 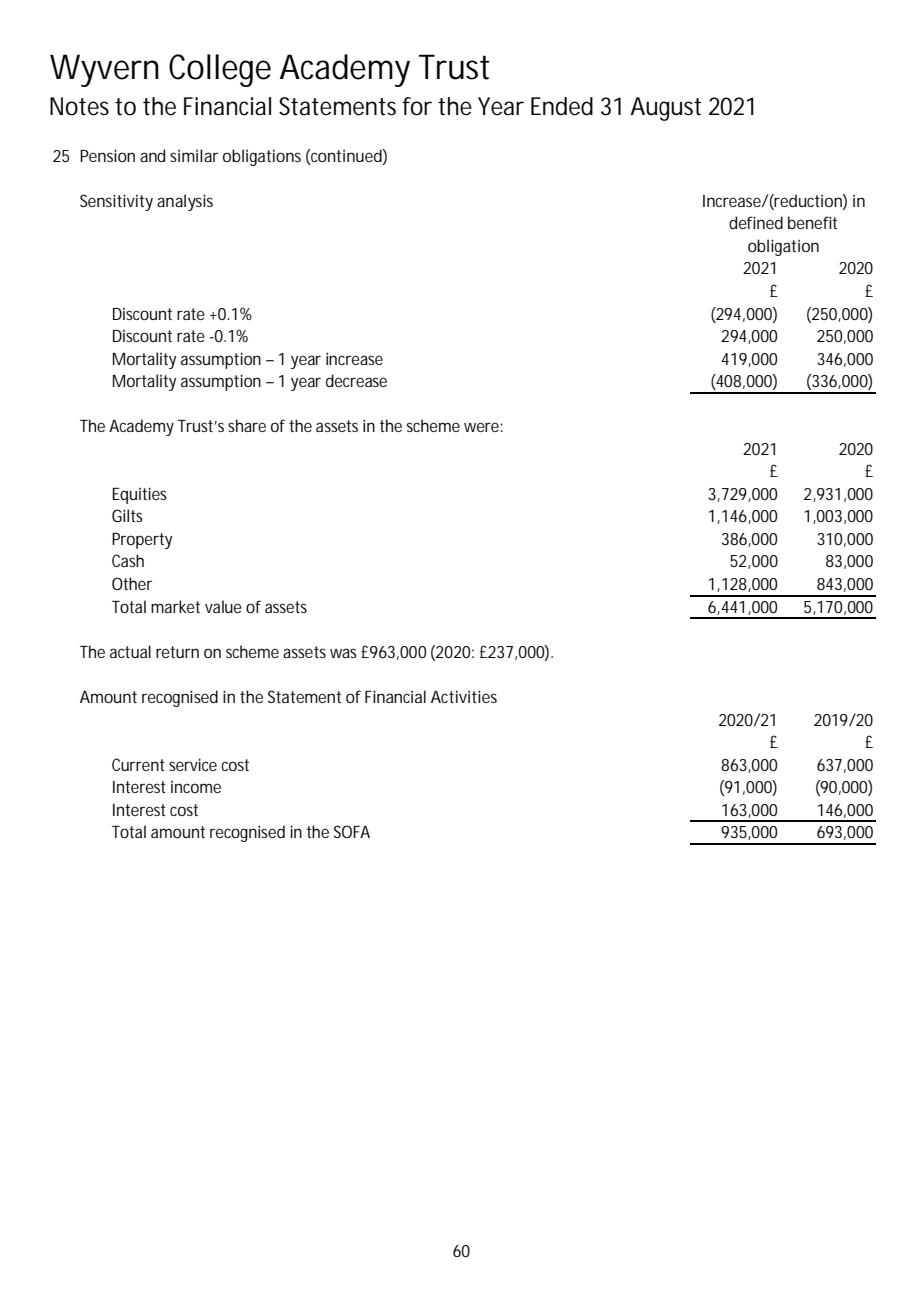 What do you see at coordinates (196, 787) in the page?
I see `income` at bounding box center [196, 787].
